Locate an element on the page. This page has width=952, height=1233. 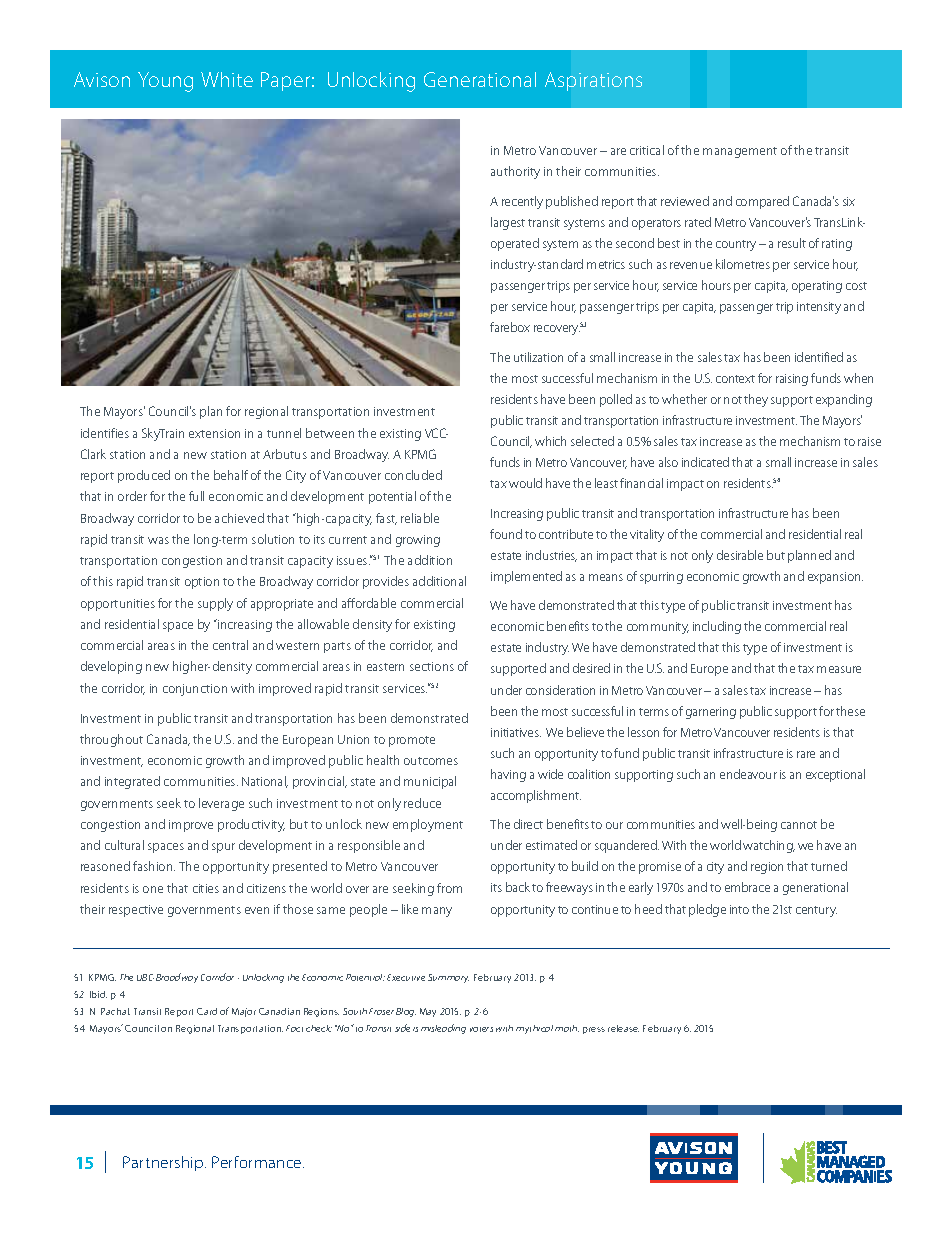
Young is located at coordinates (165, 82).
